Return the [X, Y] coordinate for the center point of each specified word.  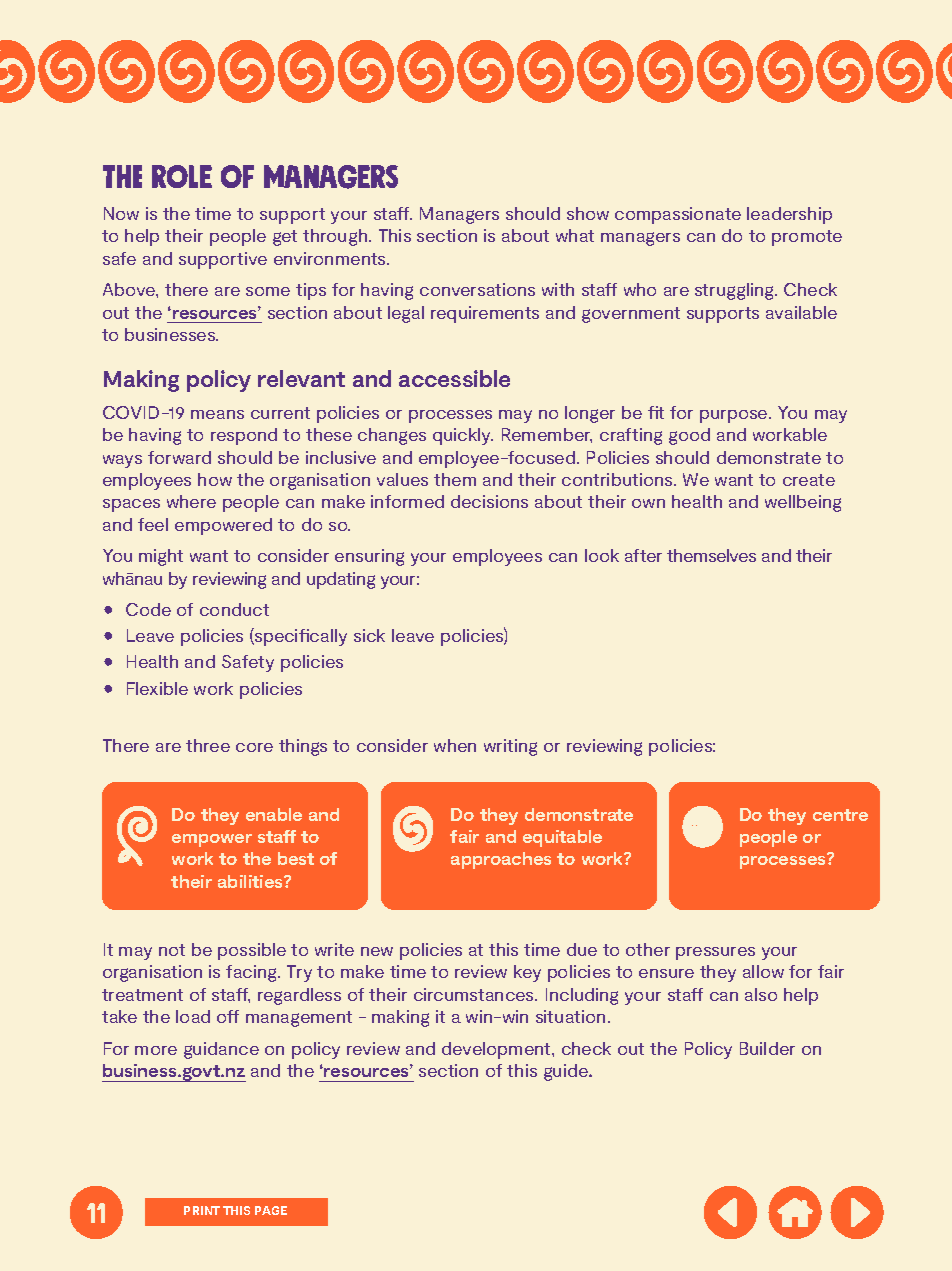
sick [369, 635]
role [182, 176]
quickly [463, 436]
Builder [767, 1048]
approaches [501, 860]
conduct [234, 609]
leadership [789, 215]
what [575, 235]
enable [274, 814]
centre [840, 815]
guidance [221, 1050]
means [217, 414]
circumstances [475, 994]
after [643, 555]
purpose [735, 416]
